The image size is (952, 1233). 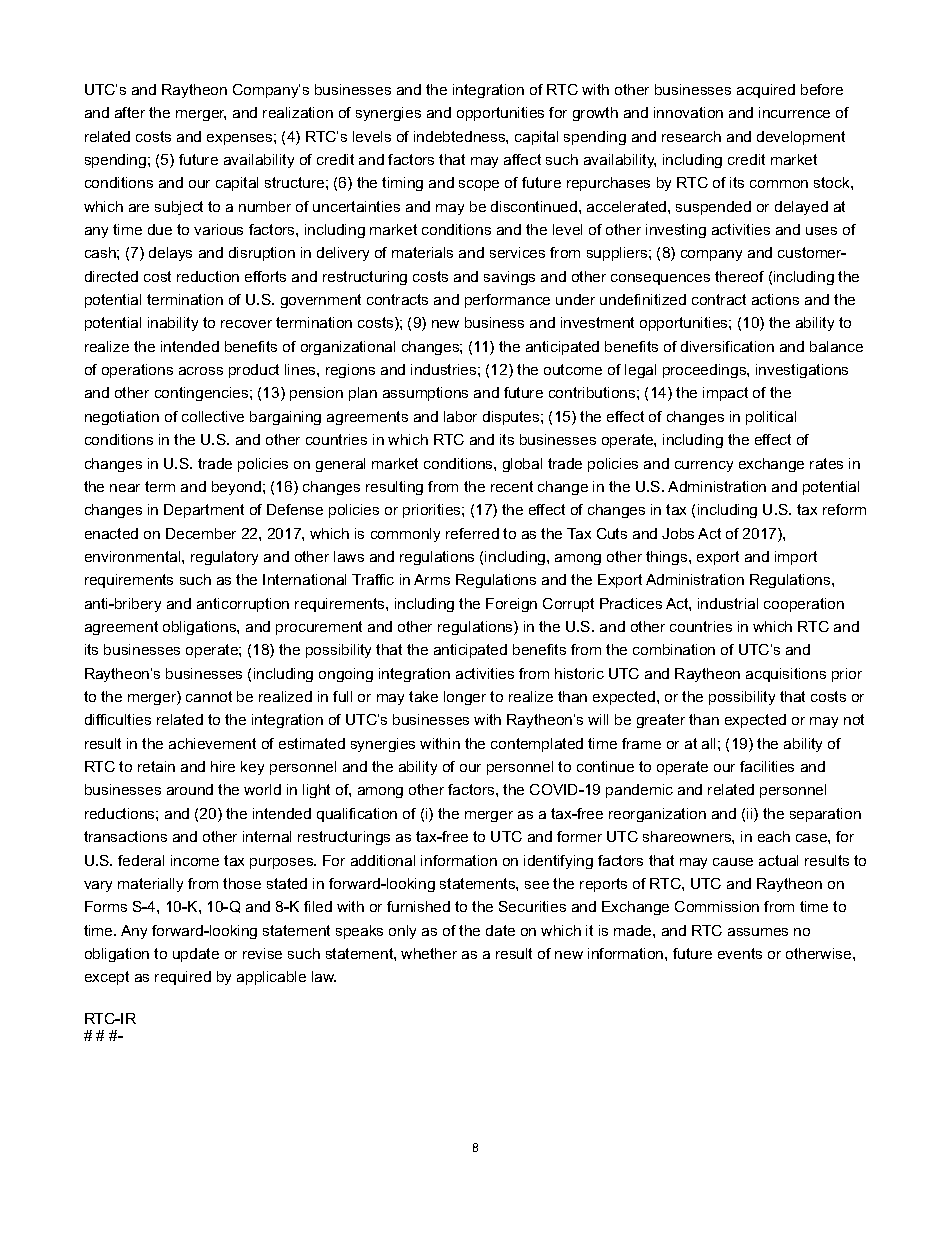 What do you see at coordinates (465, 698) in the screenshot?
I see `longer` at bounding box center [465, 698].
